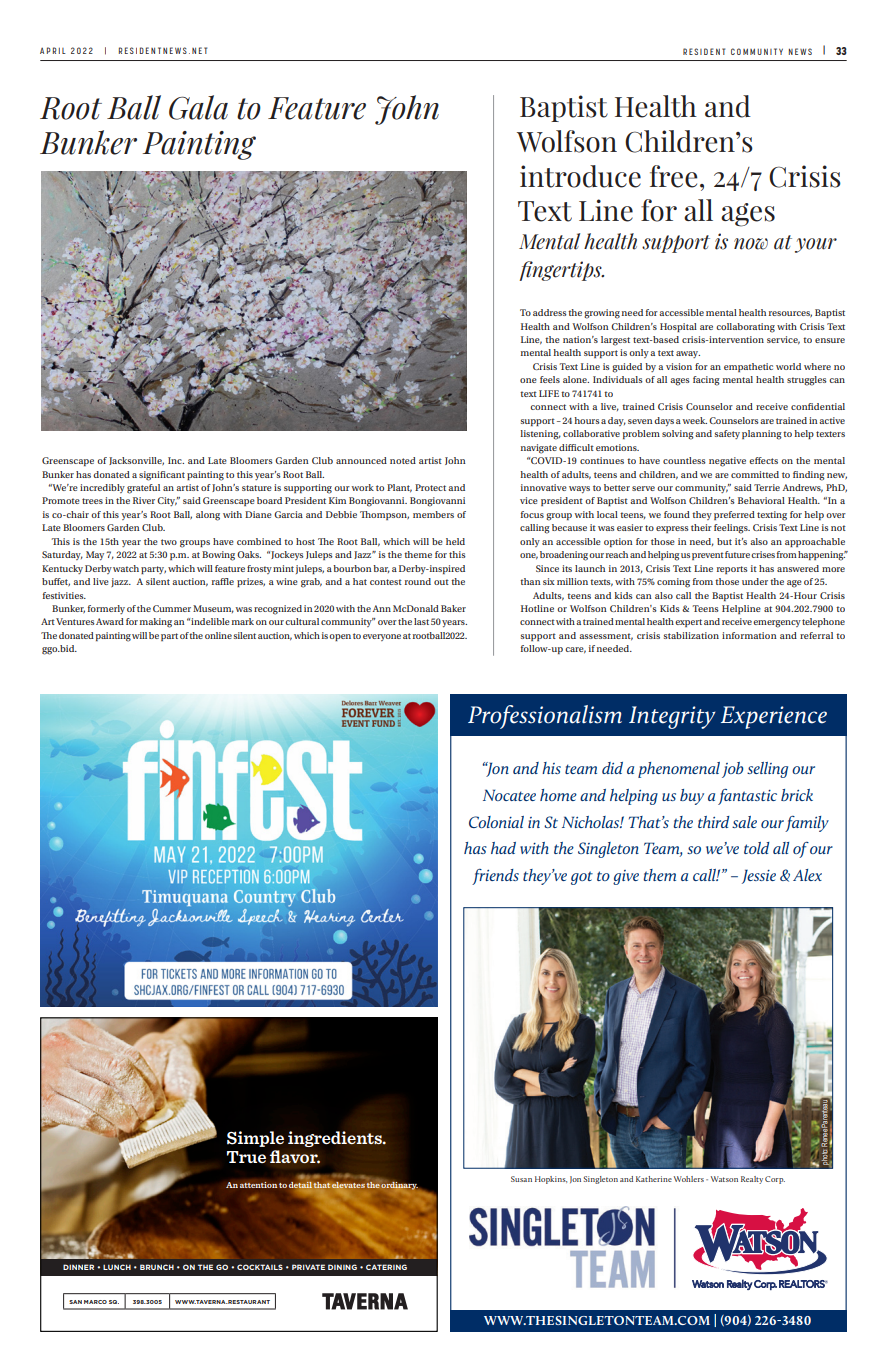  Describe the element at coordinates (421, 621) in the screenshot. I see `last` at that location.
